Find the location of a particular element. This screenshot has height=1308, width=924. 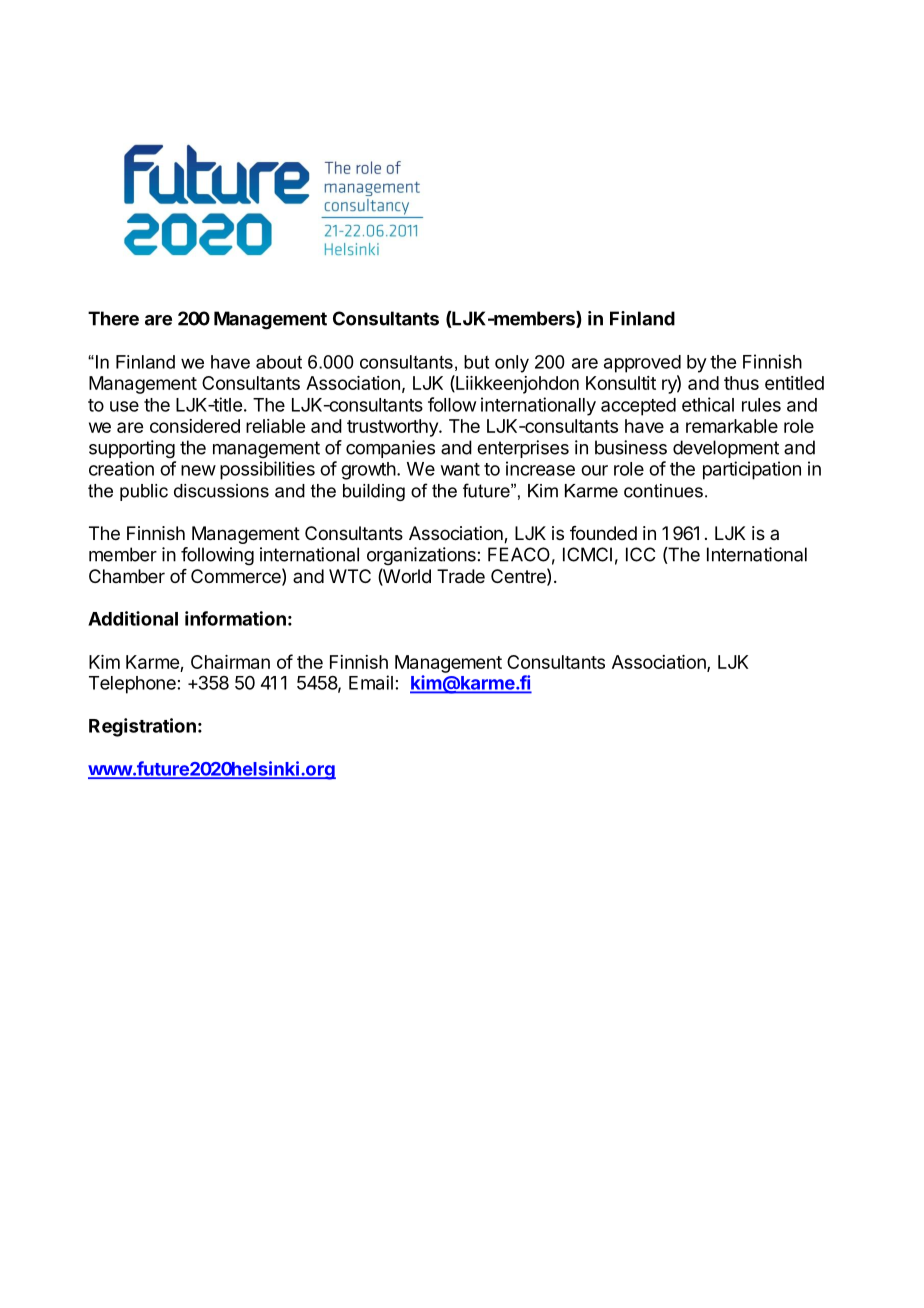

Email is located at coordinates (371, 682).
